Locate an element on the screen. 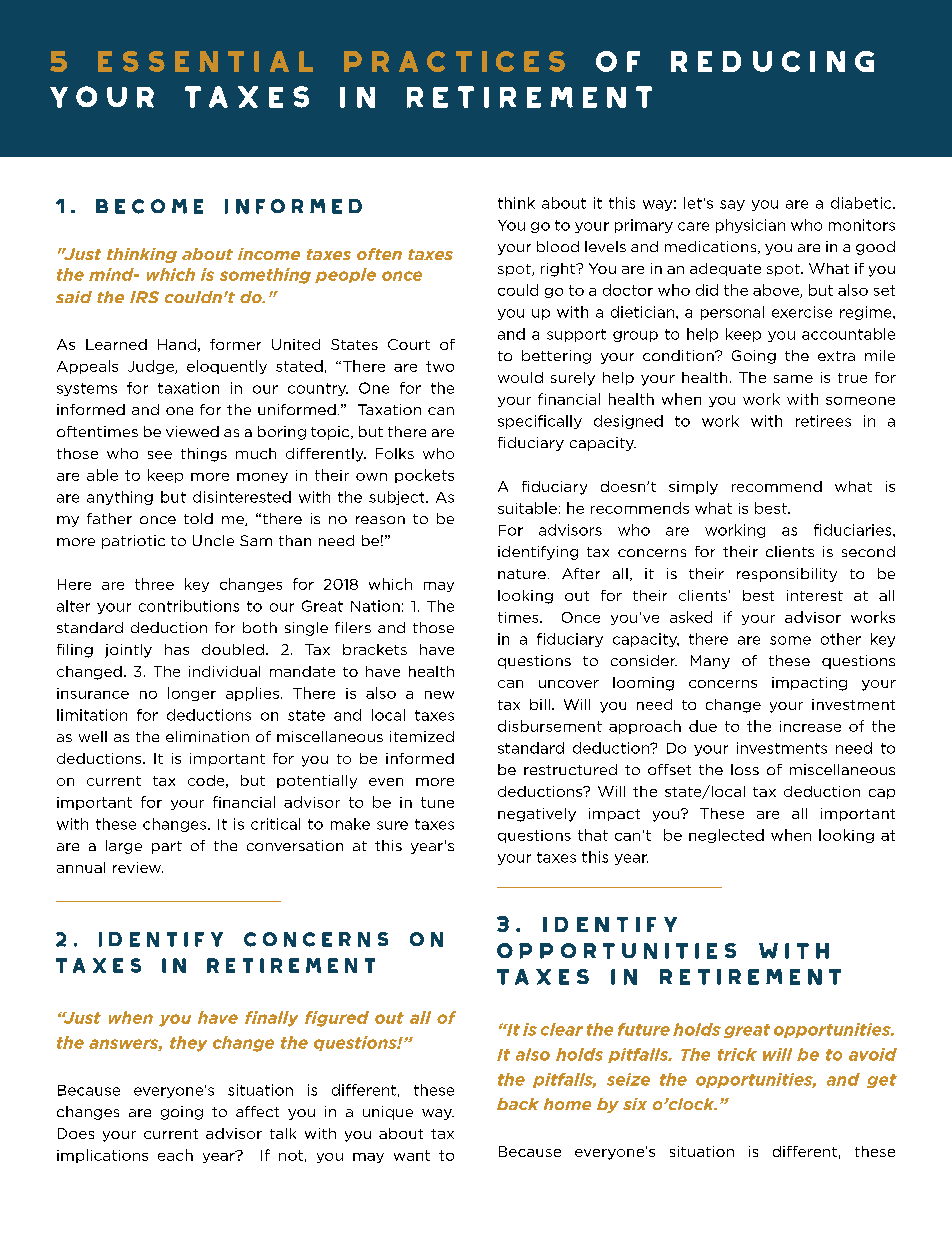 Image resolution: width=952 pixels, height=1233 pixels. physician is located at coordinates (750, 226).
